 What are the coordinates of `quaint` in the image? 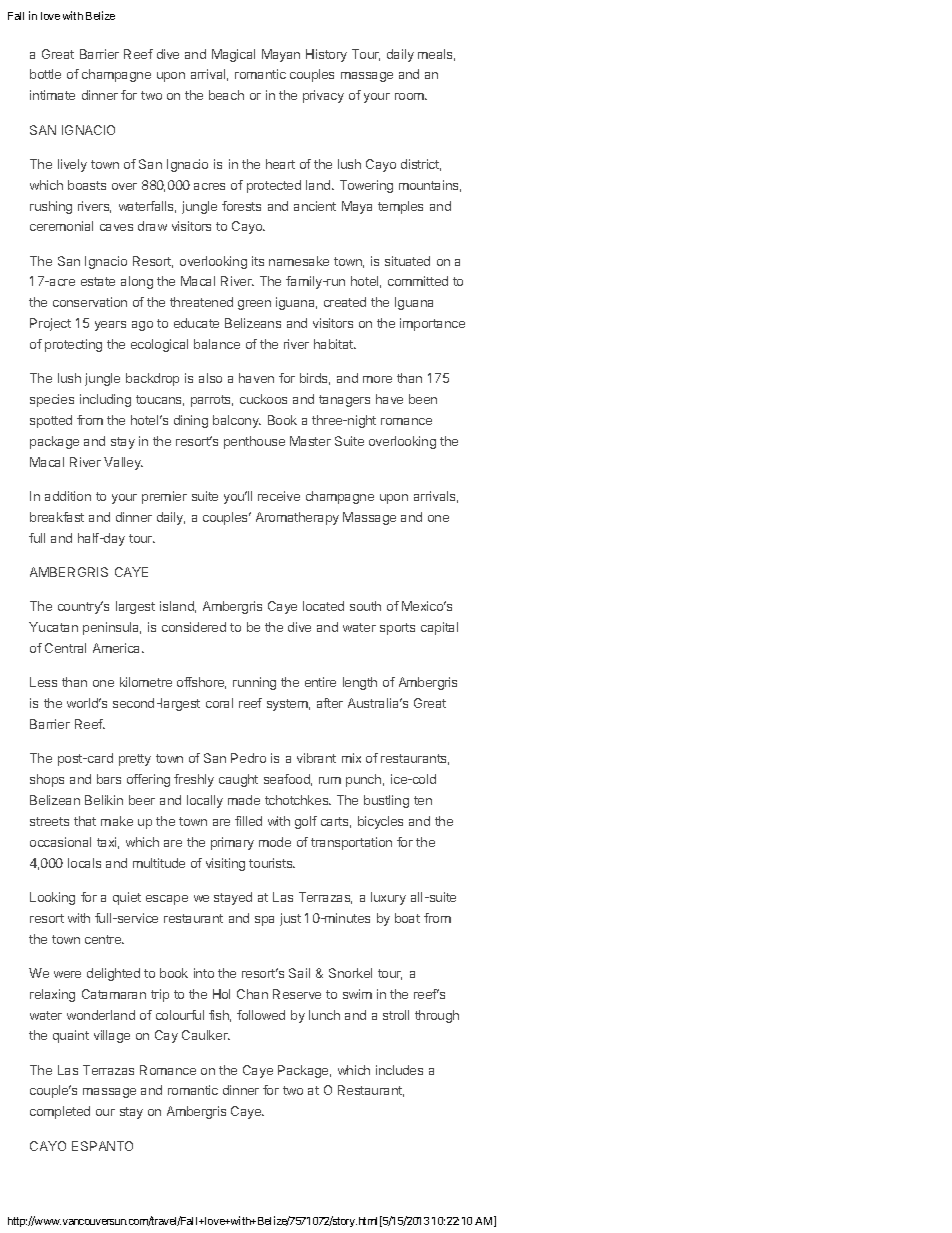 It's located at (71, 1036).
